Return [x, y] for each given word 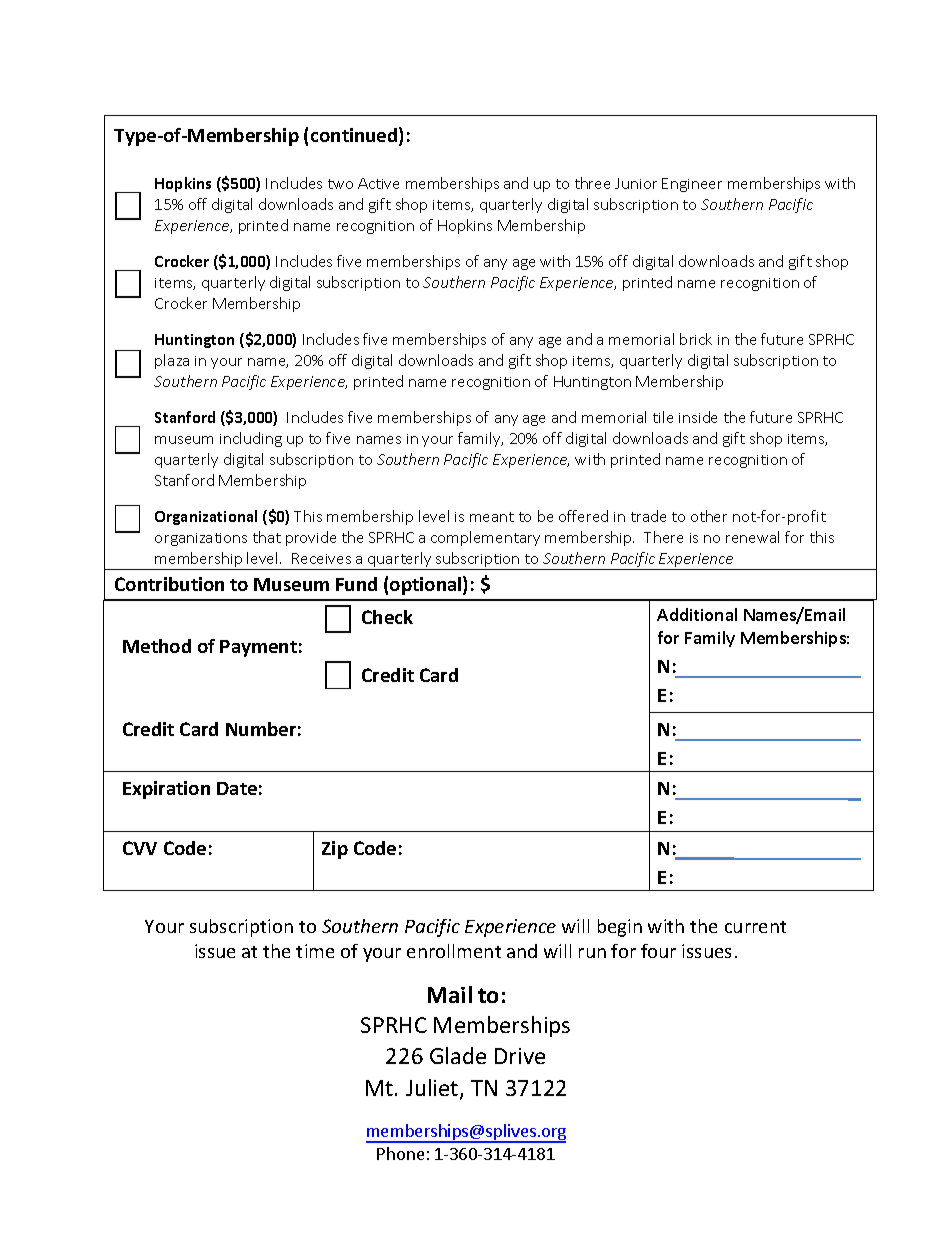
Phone [400, 1153]
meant [492, 517]
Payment [258, 648]
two [340, 184]
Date [237, 788]
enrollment [454, 951]
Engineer [692, 185]
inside [698, 417]
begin [620, 928]
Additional [697, 614]
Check [387, 617]
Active [378, 183]
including [251, 439]
